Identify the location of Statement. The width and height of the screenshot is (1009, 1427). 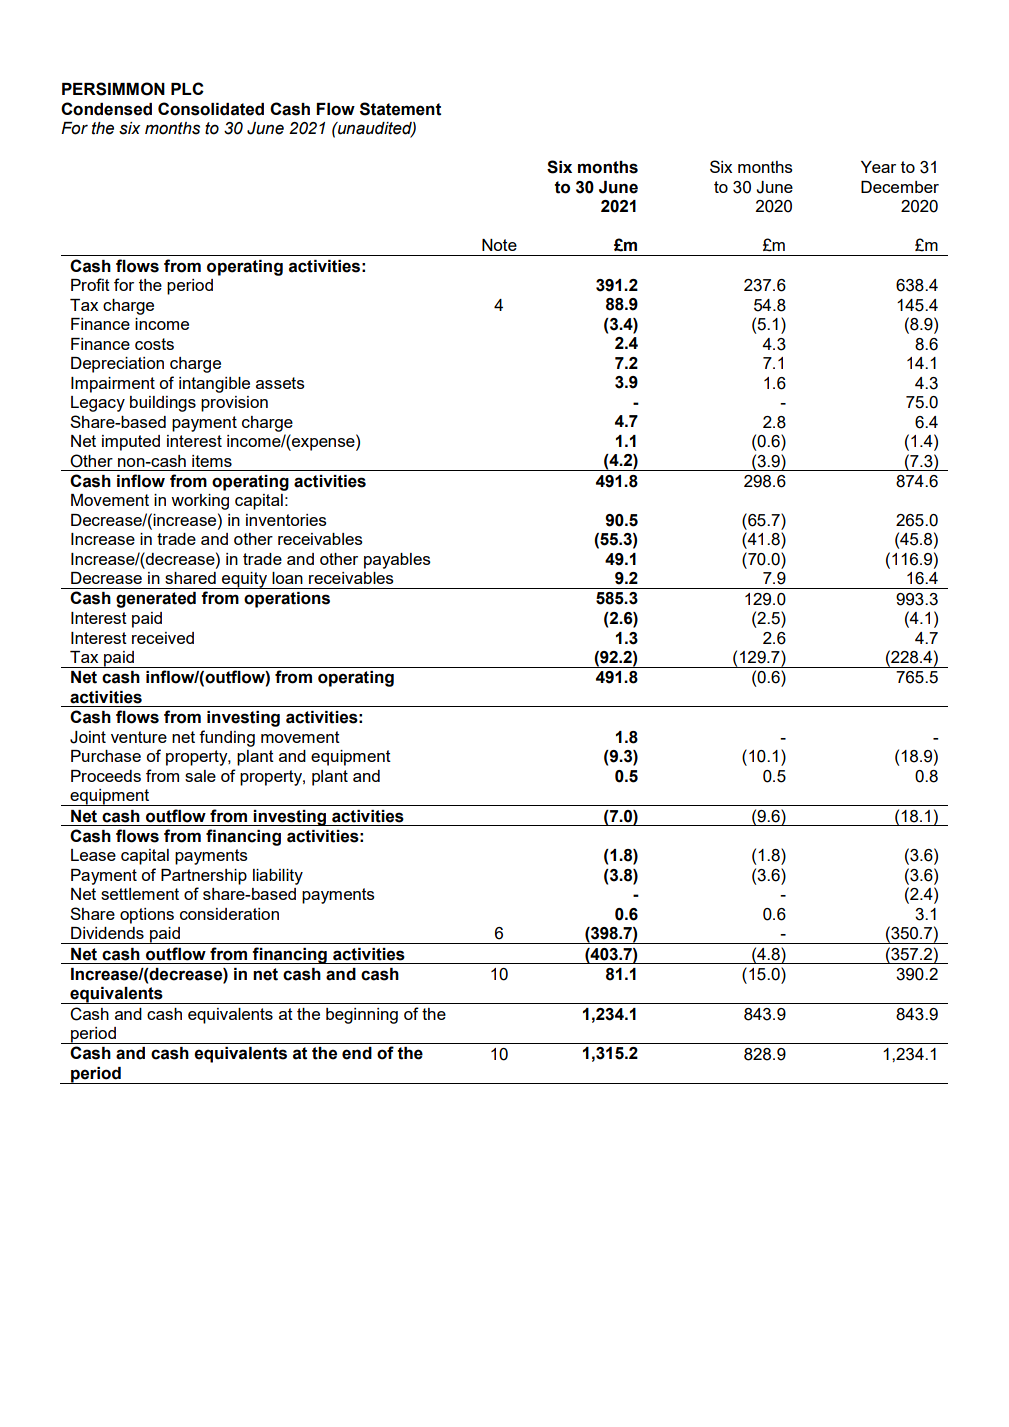
(400, 109).
